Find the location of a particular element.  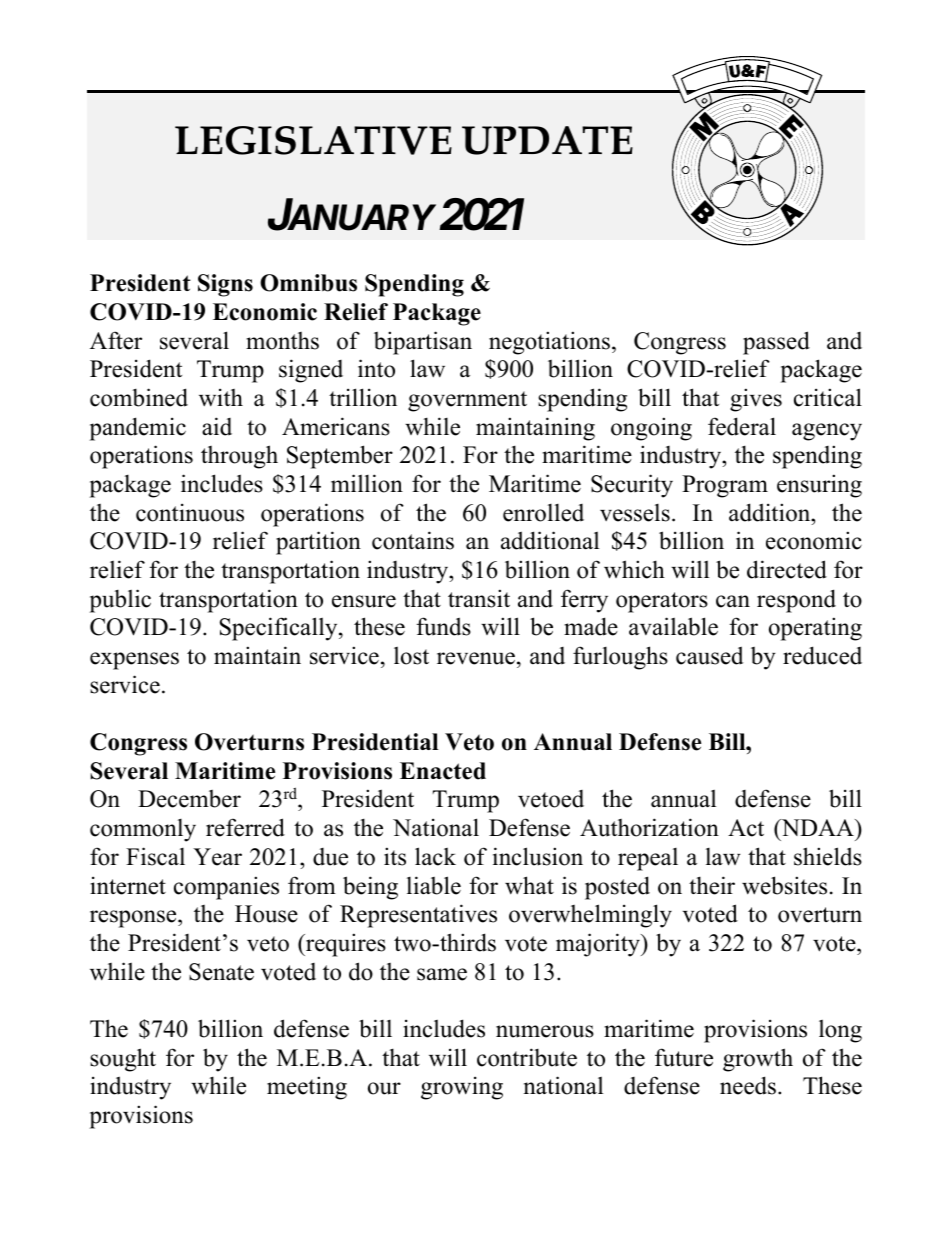

LEGISLATIVE is located at coordinates (313, 140).
